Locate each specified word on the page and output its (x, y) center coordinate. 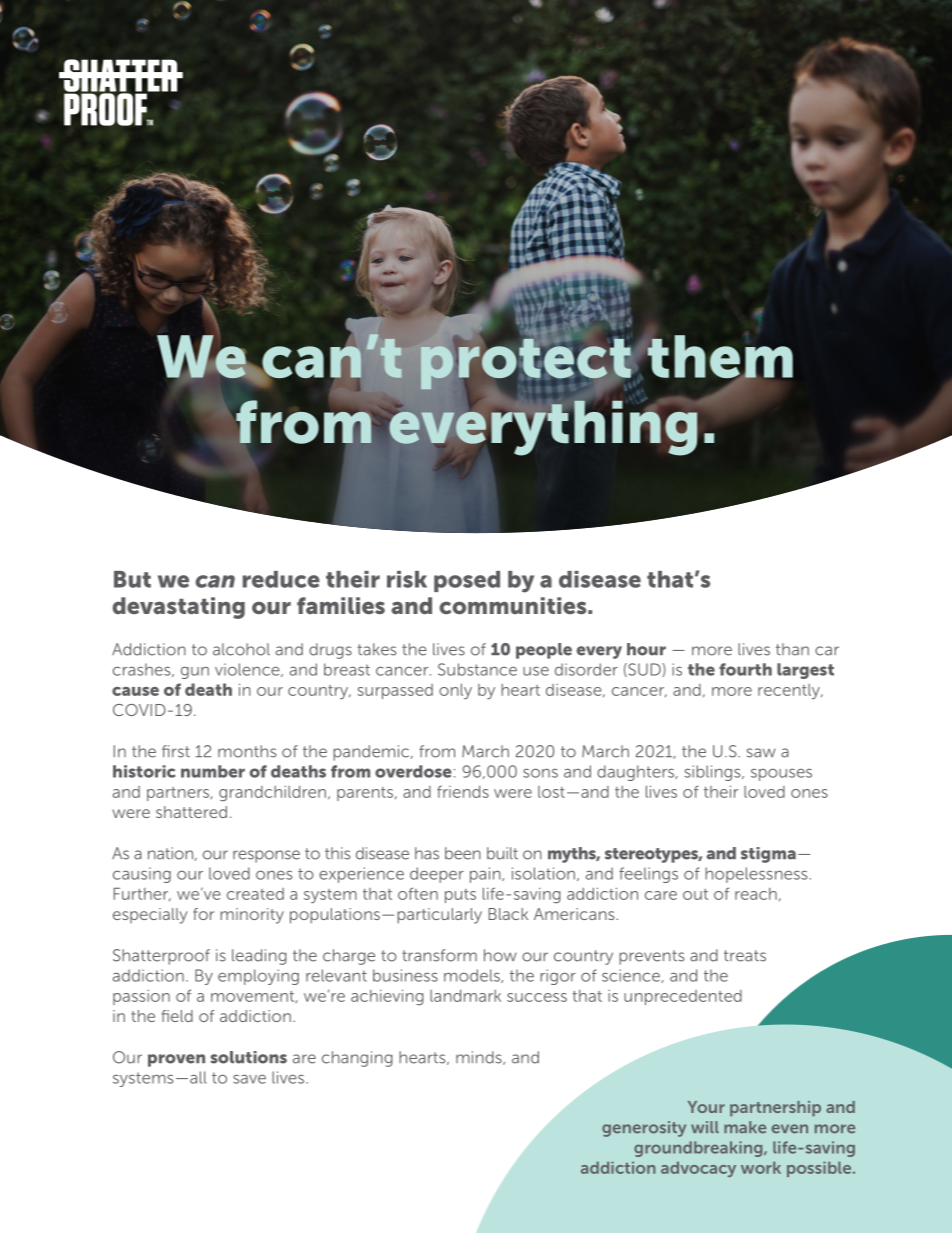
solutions (249, 1057)
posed (467, 581)
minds (480, 1058)
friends (463, 792)
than (792, 649)
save (249, 1079)
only (455, 692)
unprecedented (683, 997)
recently (790, 691)
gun (195, 672)
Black (508, 914)
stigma (768, 855)
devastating (179, 608)
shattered (191, 812)
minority (252, 916)
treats (745, 956)
